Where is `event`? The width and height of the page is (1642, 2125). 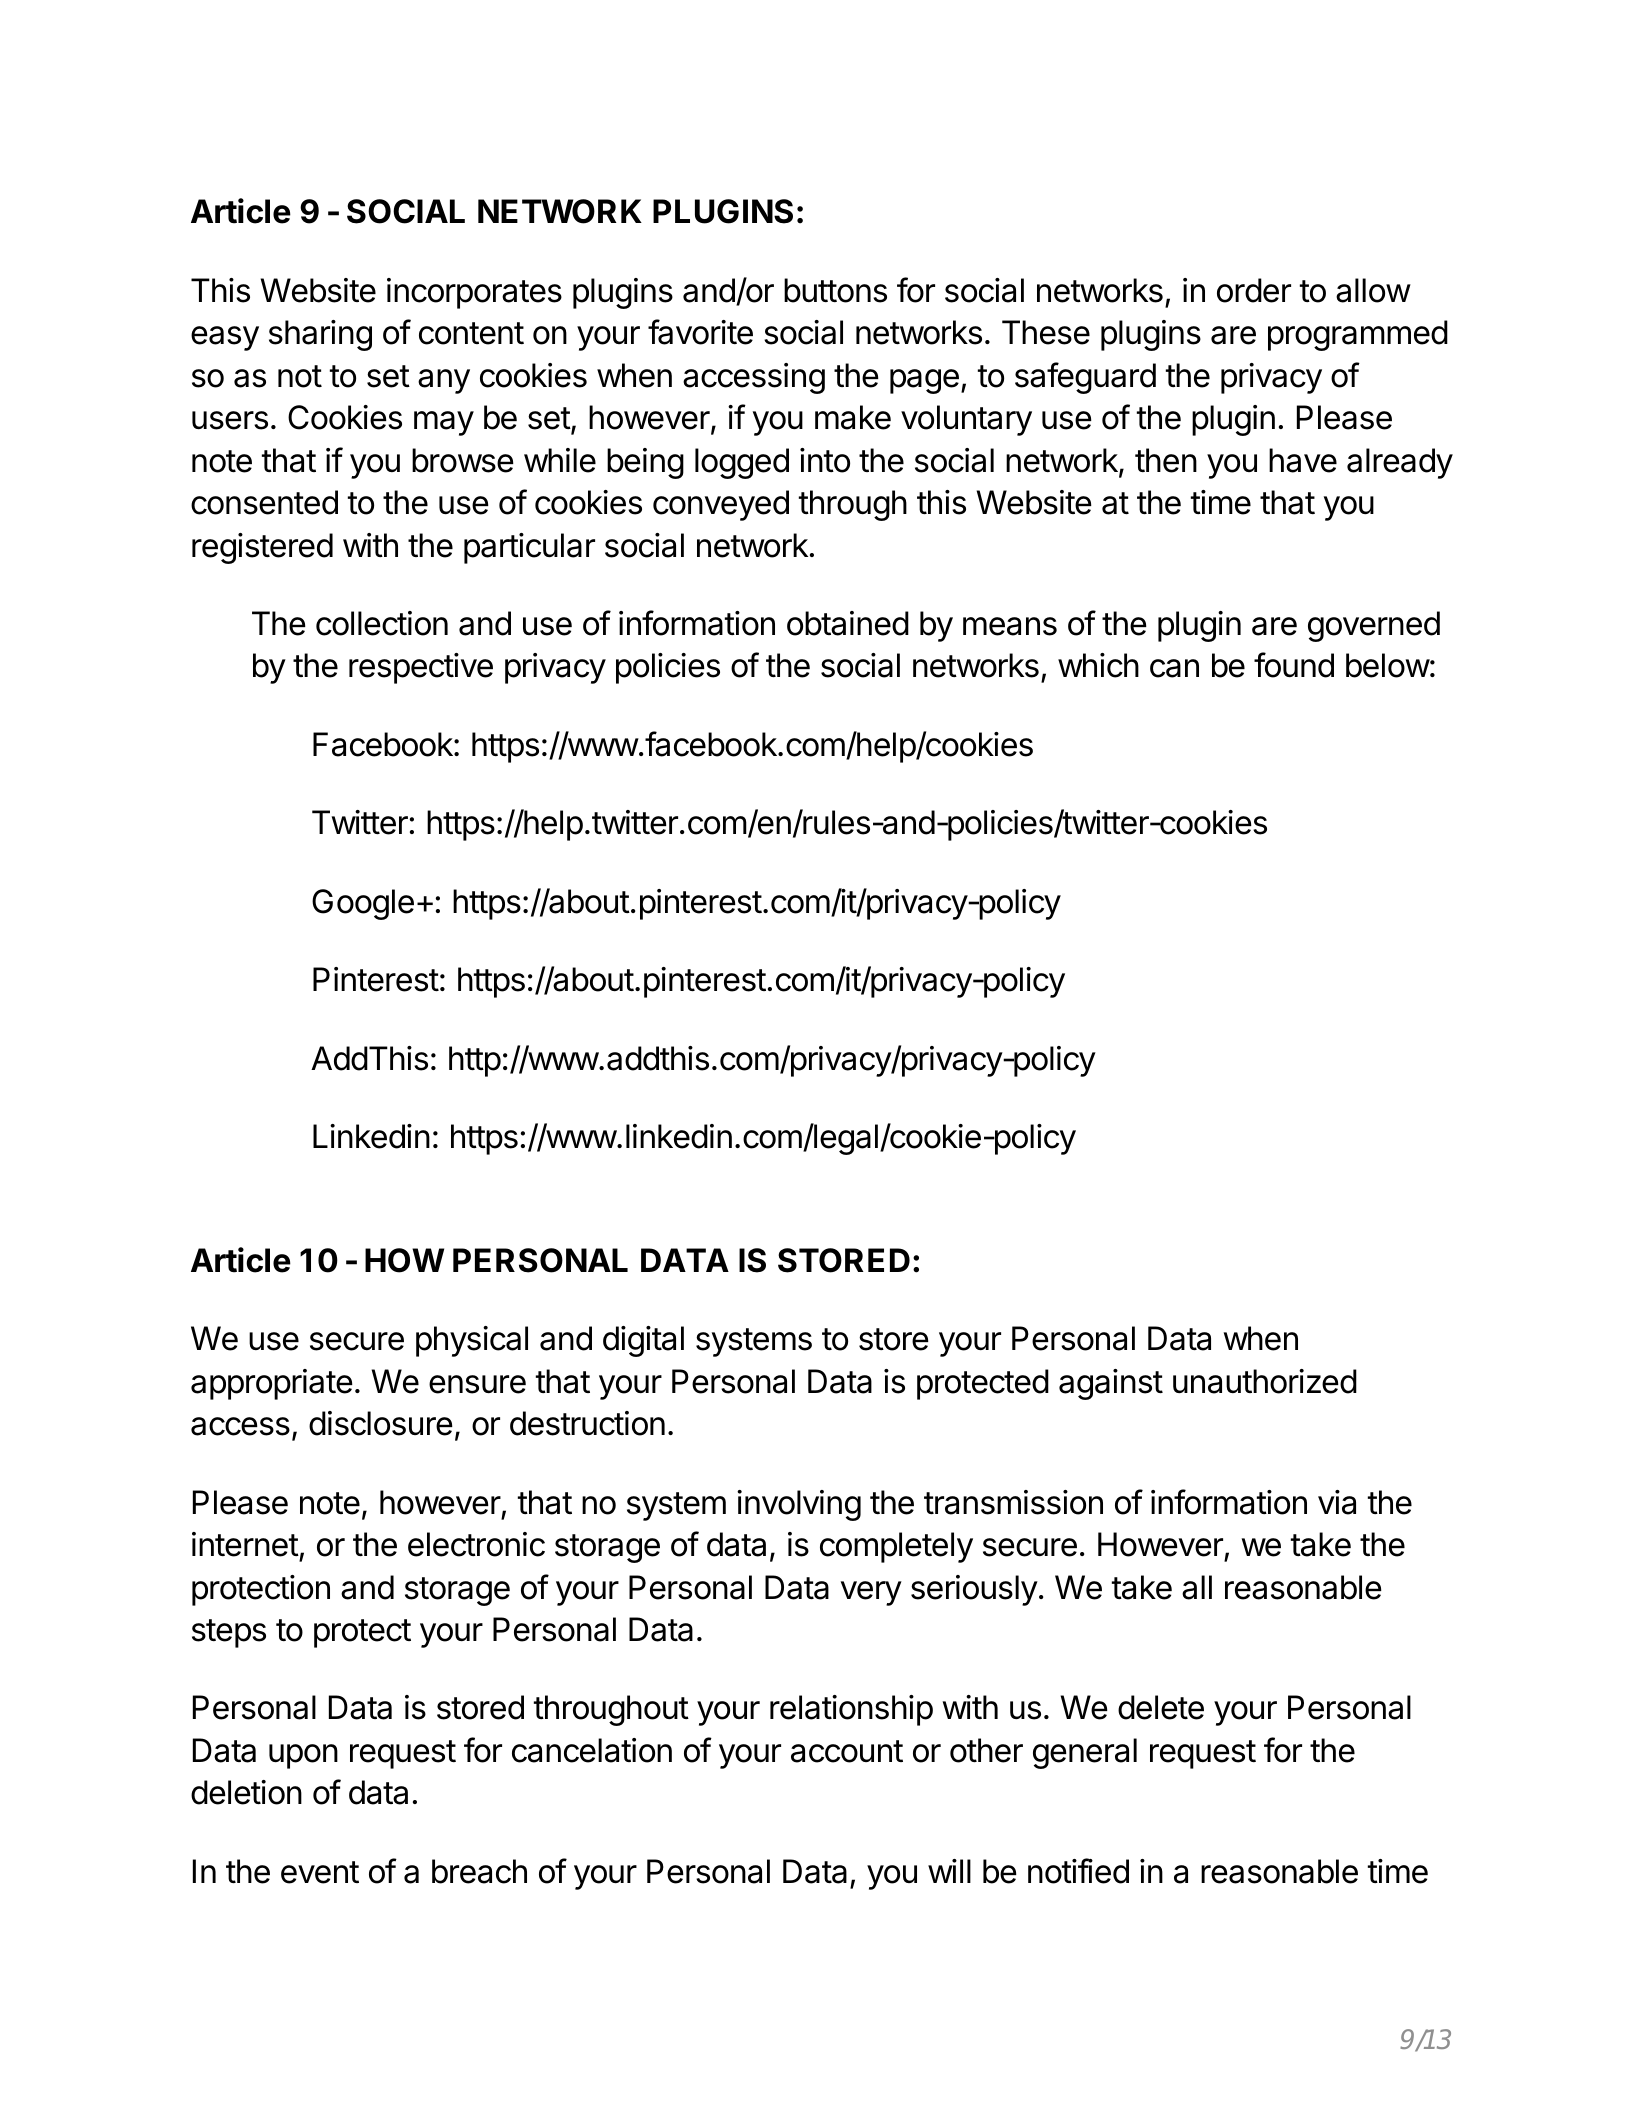
event is located at coordinates (320, 1872).
